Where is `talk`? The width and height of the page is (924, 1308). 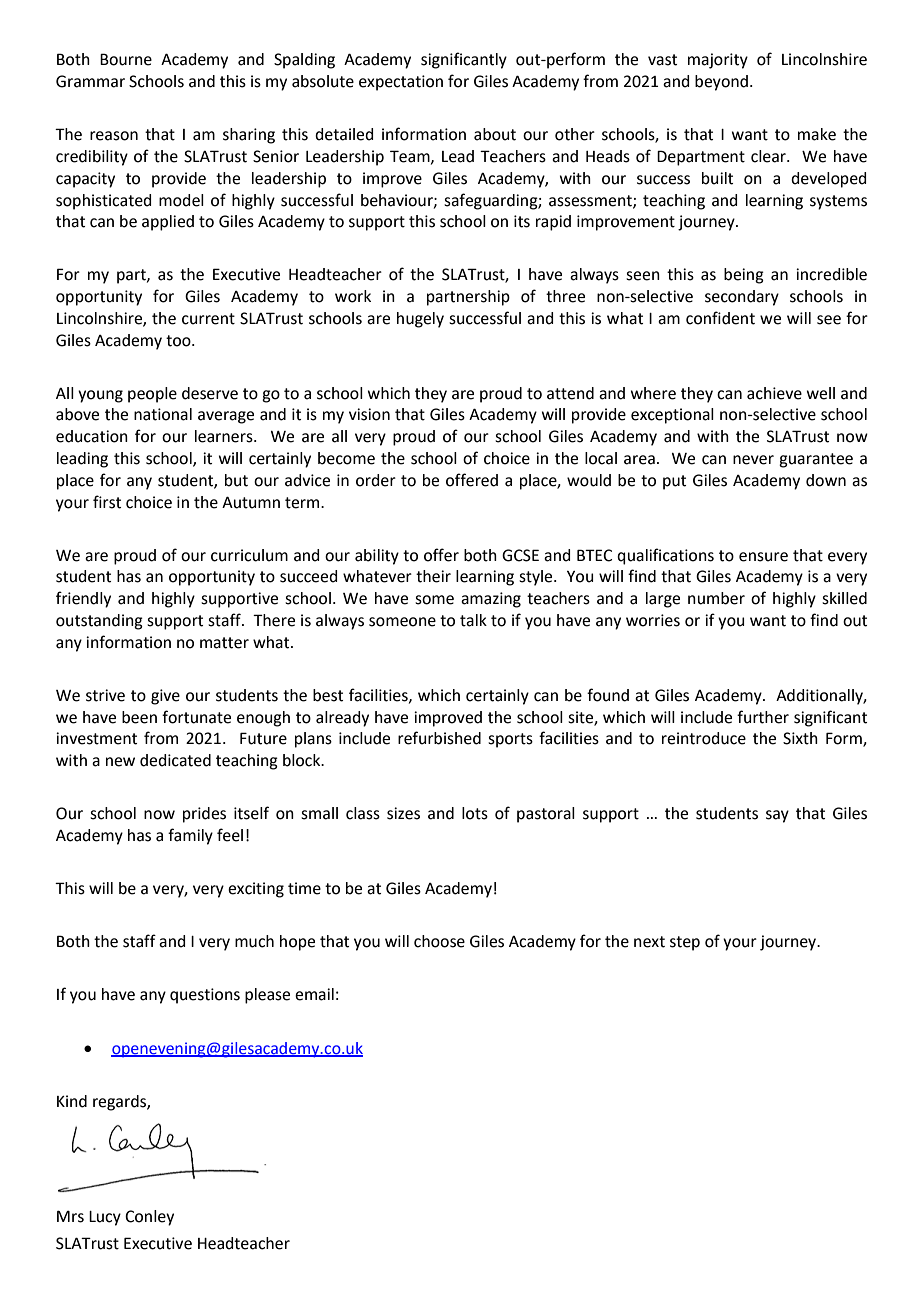
talk is located at coordinates (473, 620).
